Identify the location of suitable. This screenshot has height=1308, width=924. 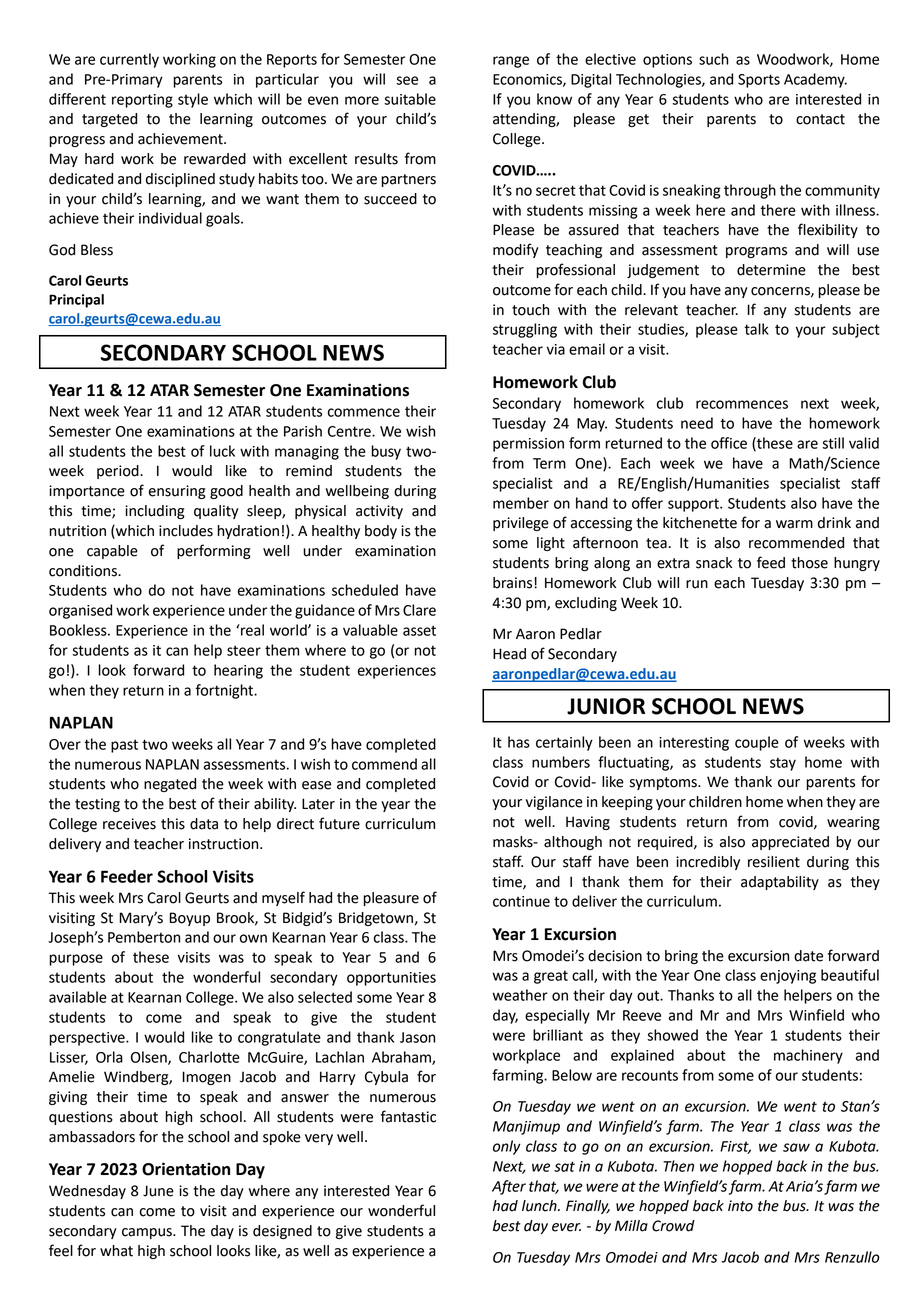
(410, 99).
